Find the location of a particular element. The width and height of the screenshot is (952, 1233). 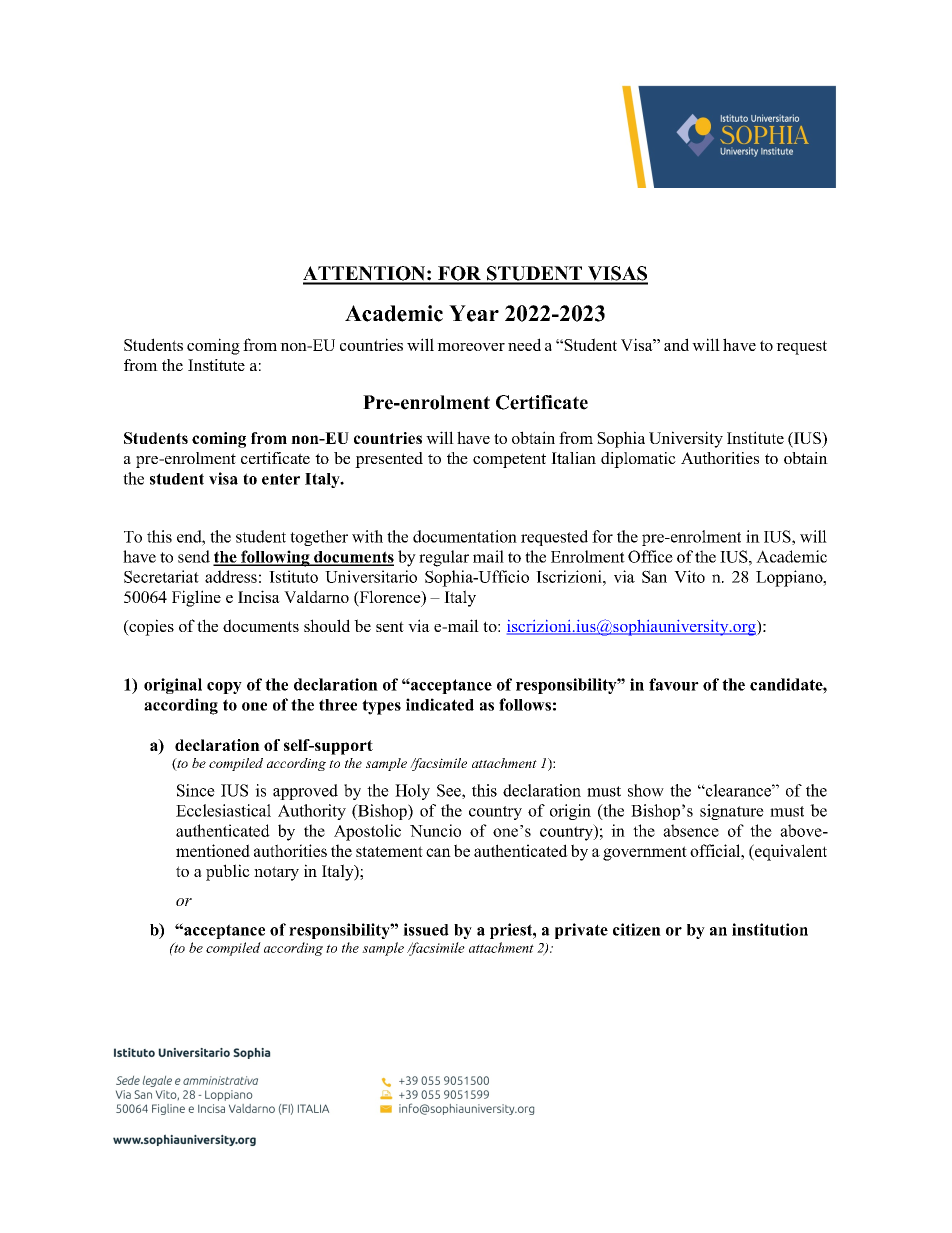

regular is located at coordinates (444, 558).
